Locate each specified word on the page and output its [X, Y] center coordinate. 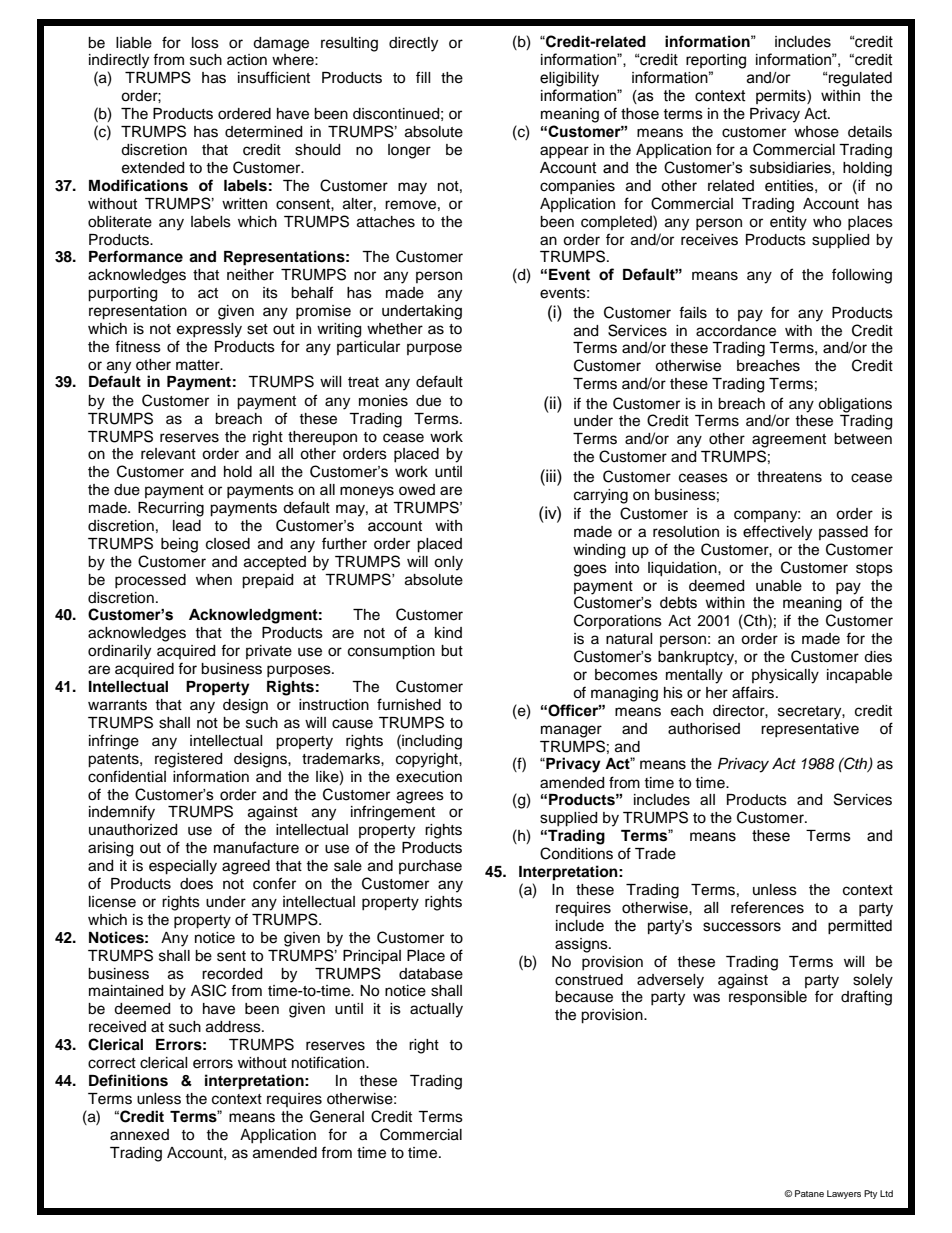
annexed [139, 1135]
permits [782, 97]
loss [205, 43]
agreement [789, 441]
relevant [168, 454]
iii [551, 475]
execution [429, 777]
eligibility [569, 79]
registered [188, 760]
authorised [704, 729]
